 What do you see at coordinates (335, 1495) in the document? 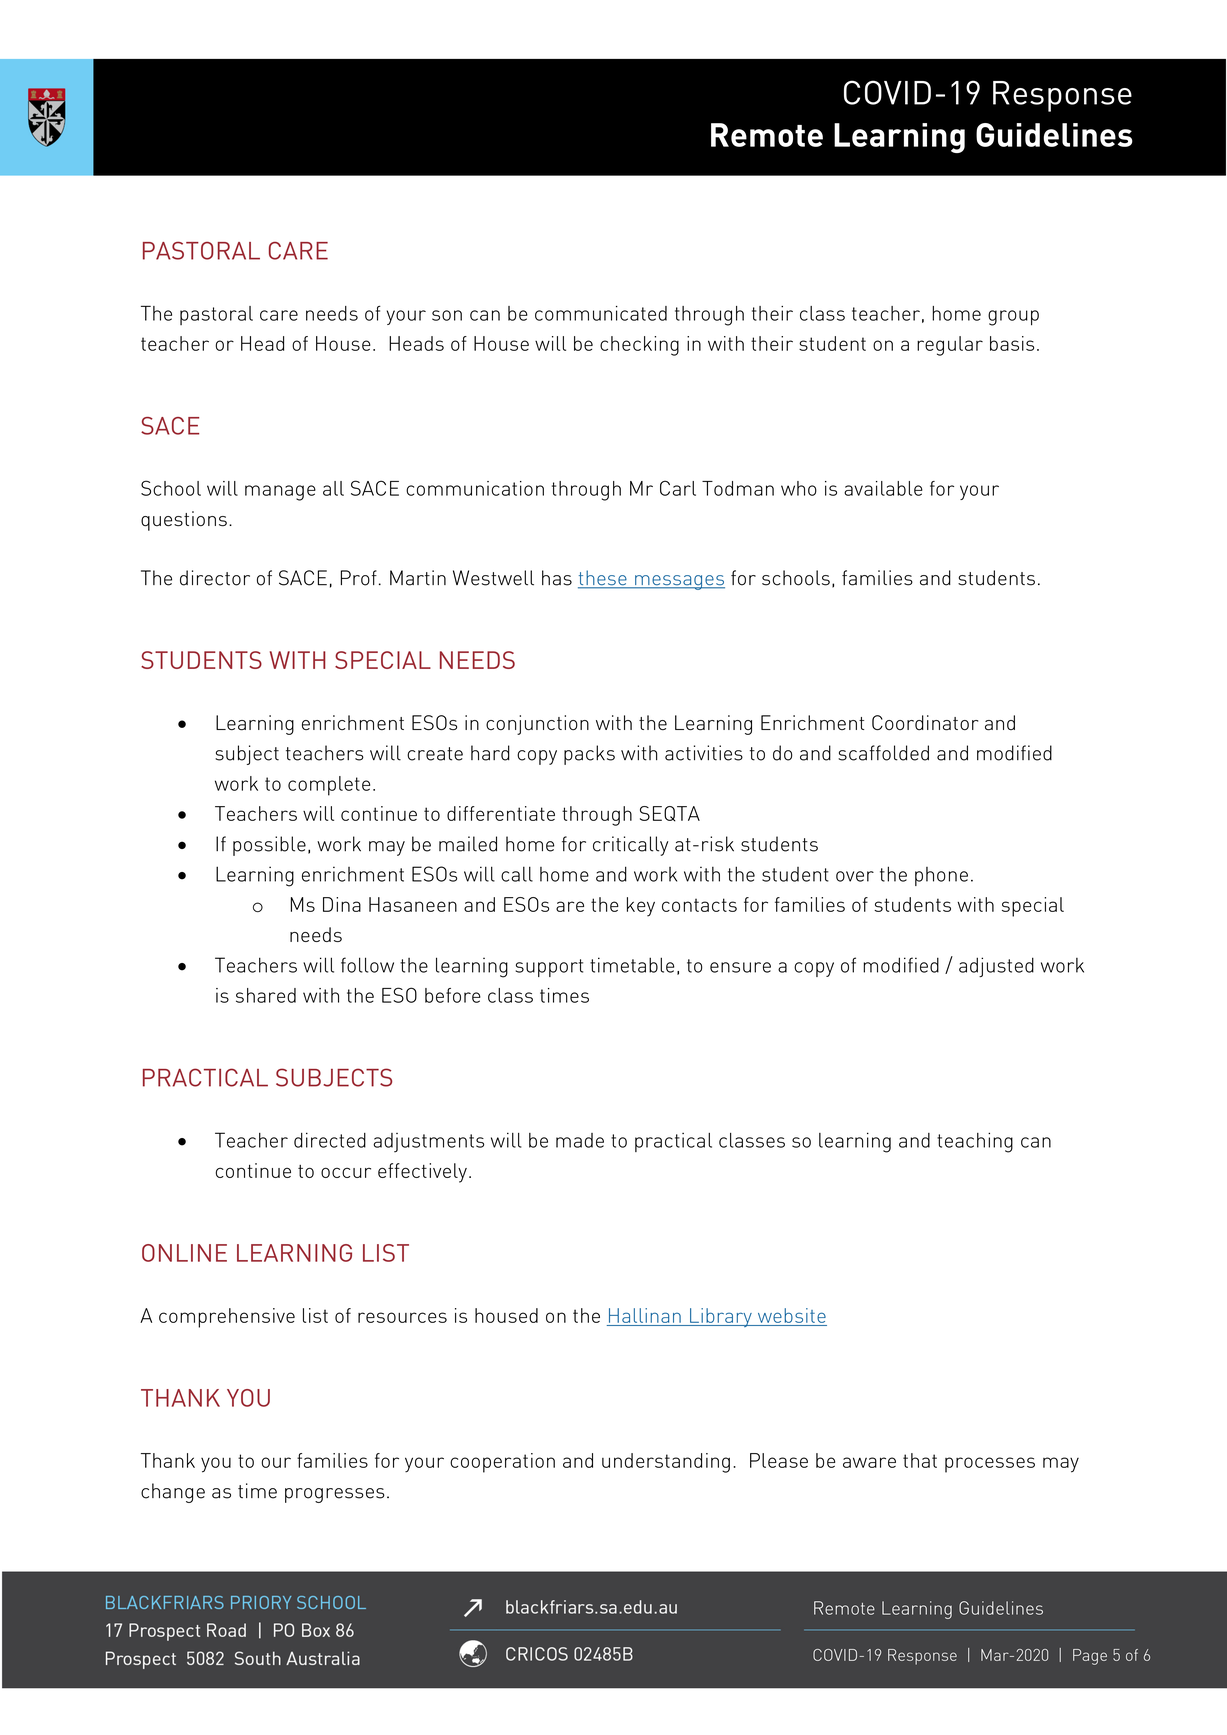
I see `progresses` at bounding box center [335, 1495].
